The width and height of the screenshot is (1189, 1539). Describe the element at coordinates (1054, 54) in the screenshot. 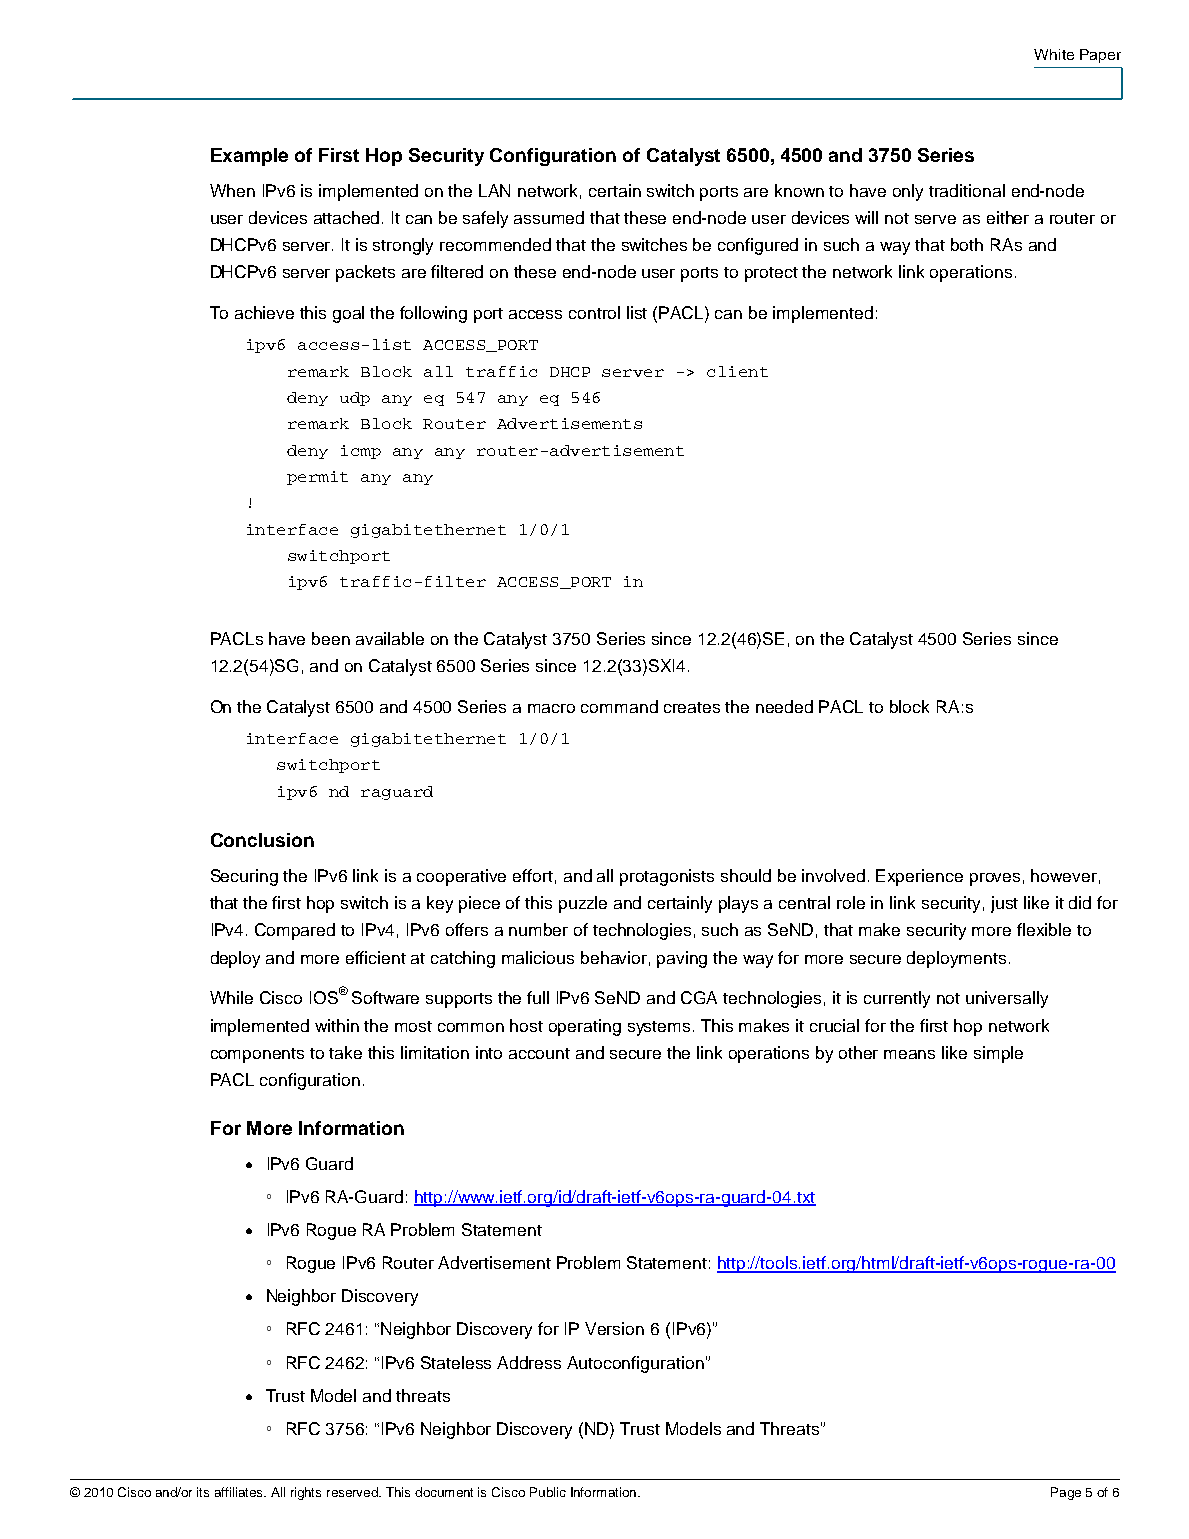

I see `White` at that location.
